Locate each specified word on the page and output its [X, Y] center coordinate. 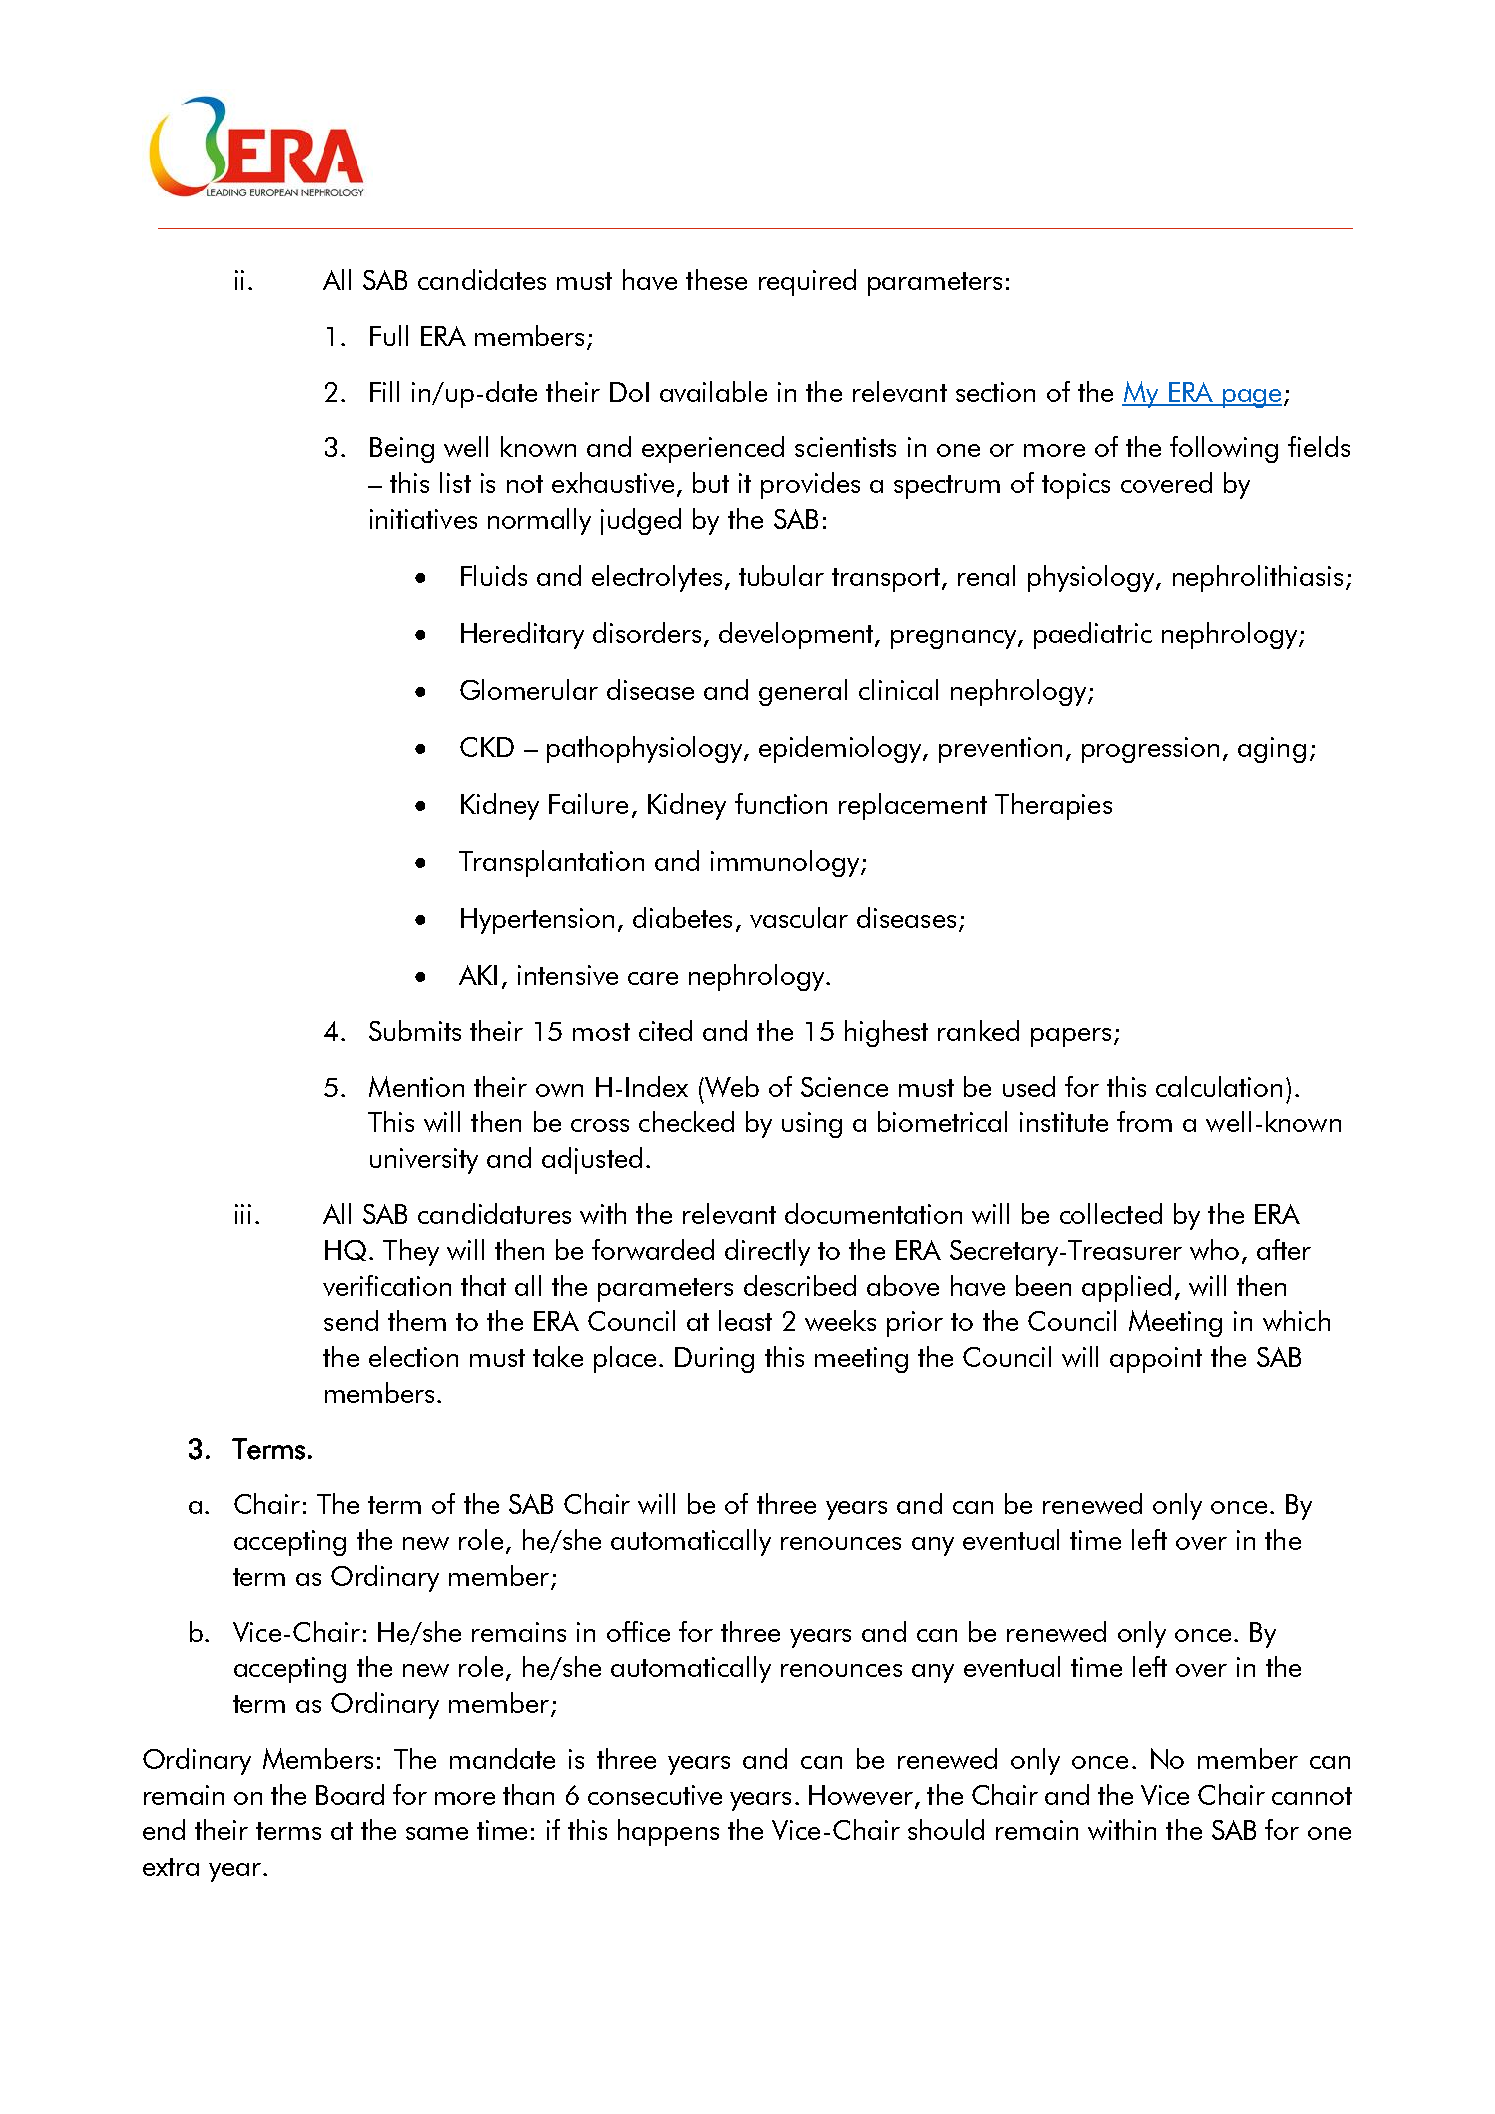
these [716, 279]
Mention [416, 1086]
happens [668, 1832]
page [1251, 398]
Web [730, 1086]
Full [389, 335]
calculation [1219, 1086]
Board [350, 1794]
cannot [1312, 1796]
